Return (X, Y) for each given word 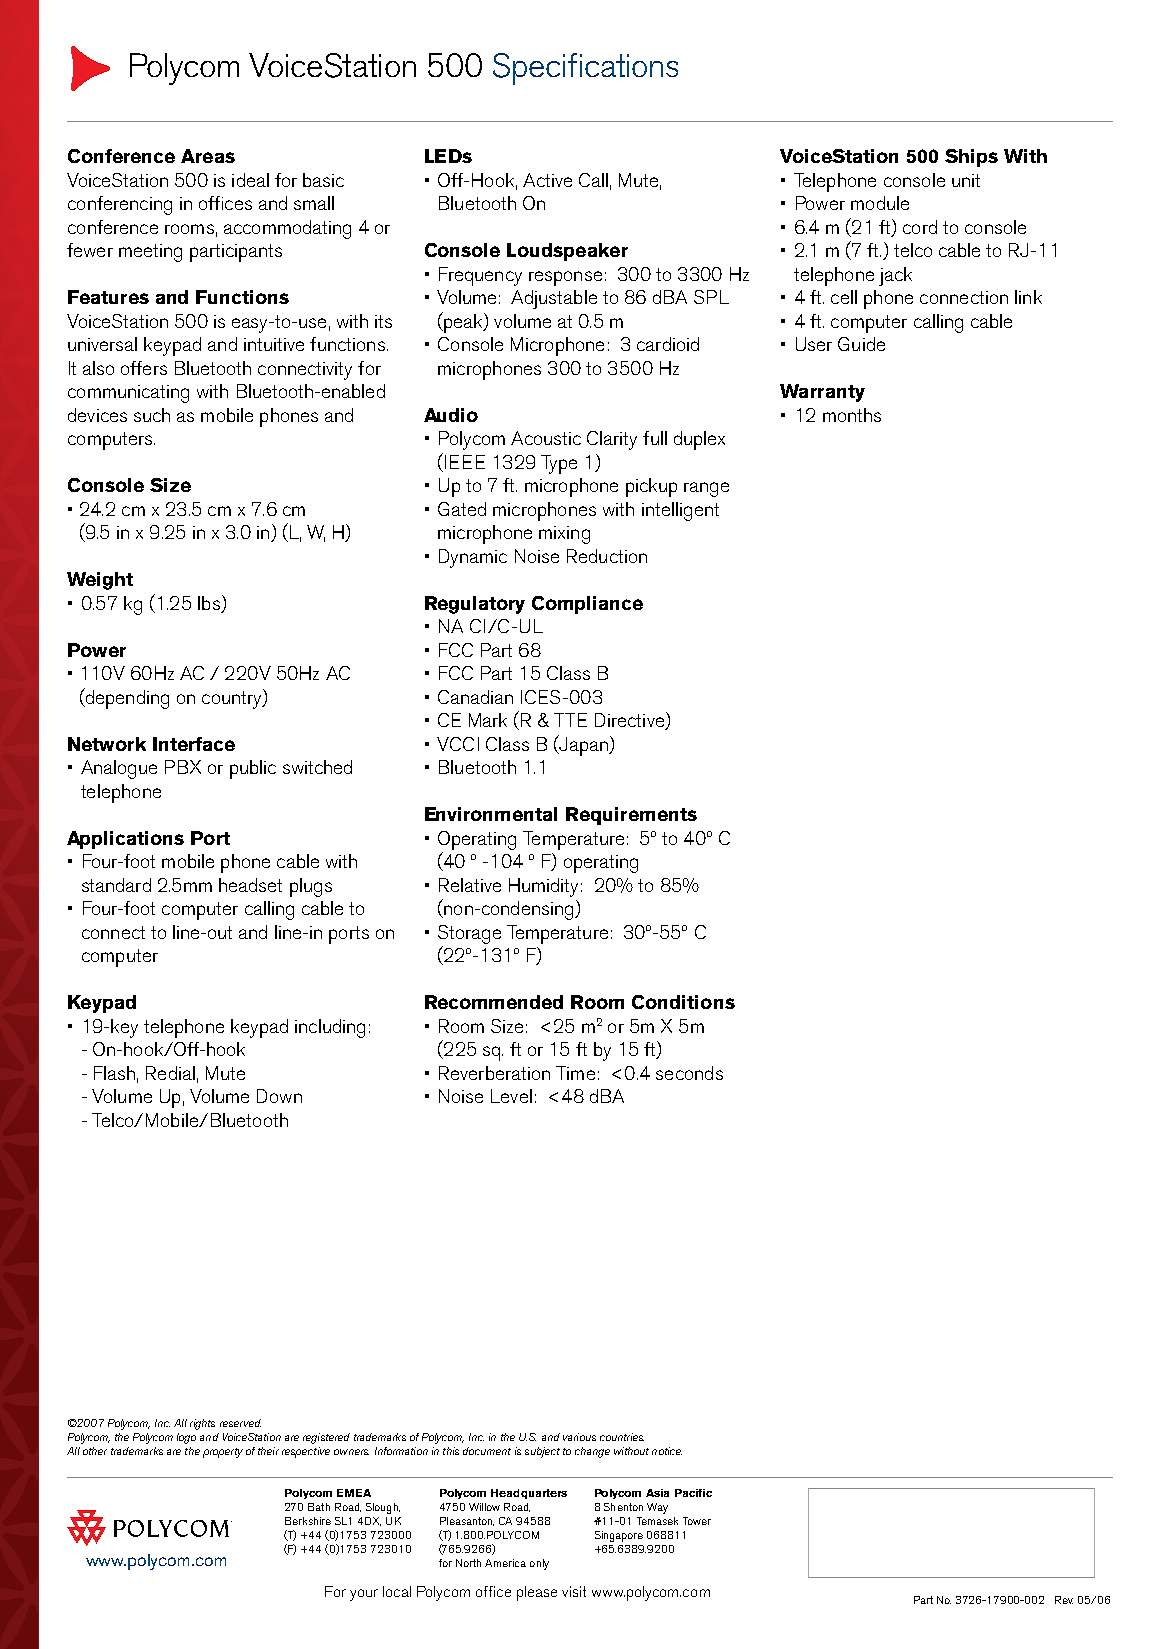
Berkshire (308, 1521)
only (539, 1564)
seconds (689, 1073)
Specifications (585, 69)
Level (511, 1096)
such (152, 415)
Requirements (631, 816)
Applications (125, 840)
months (852, 415)
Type (559, 464)
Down (279, 1096)
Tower (697, 1521)
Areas (208, 156)
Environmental (491, 814)
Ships (971, 158)
